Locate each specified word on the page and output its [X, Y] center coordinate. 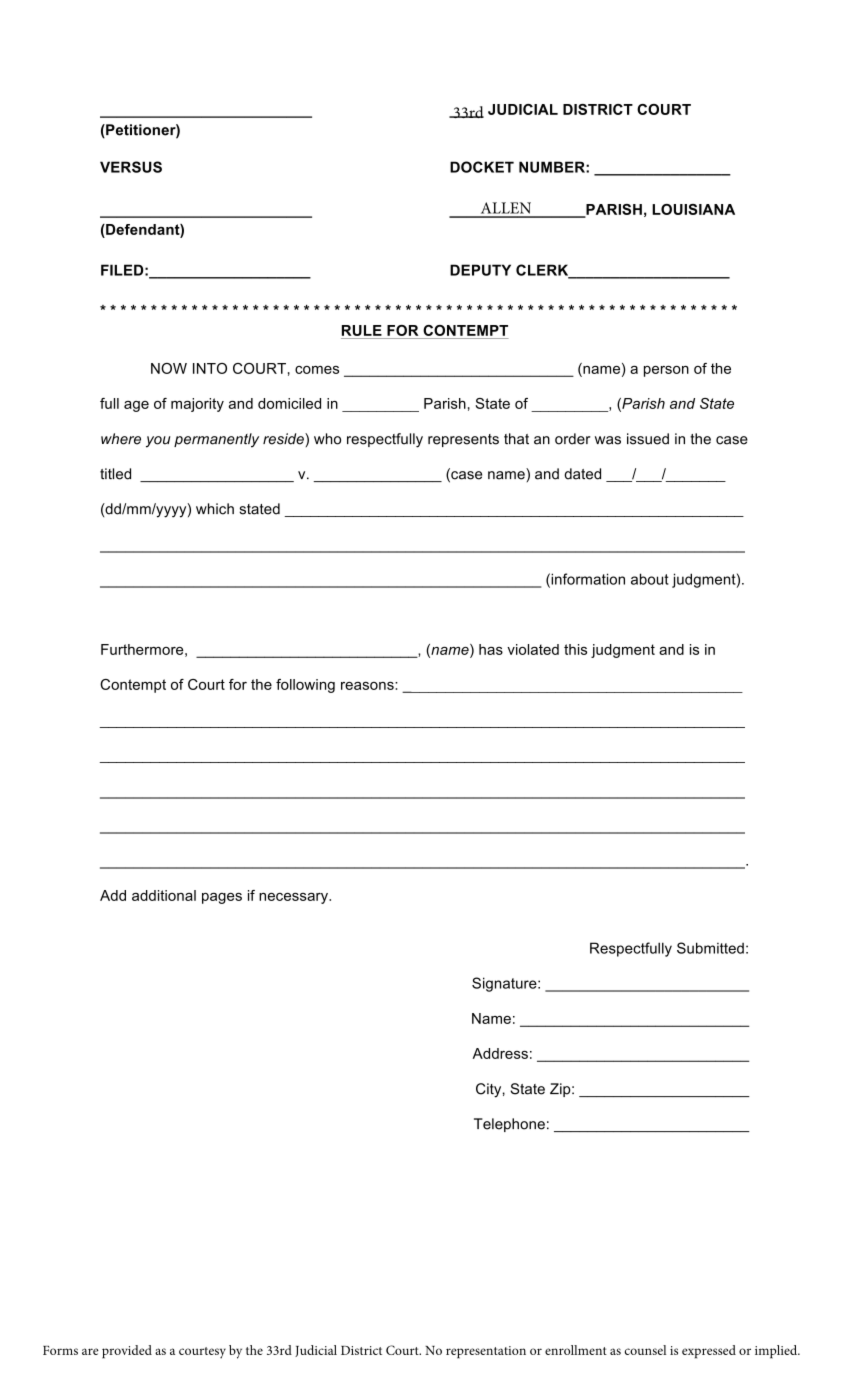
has [491, 649]
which [215, 509]
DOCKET [482, 167]
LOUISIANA [693, 209]
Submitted [710, 948]
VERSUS [131, 167]
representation [486, 1352]
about [650, 579]
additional [164, 895]
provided [127, 1352]
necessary [294, 898]
